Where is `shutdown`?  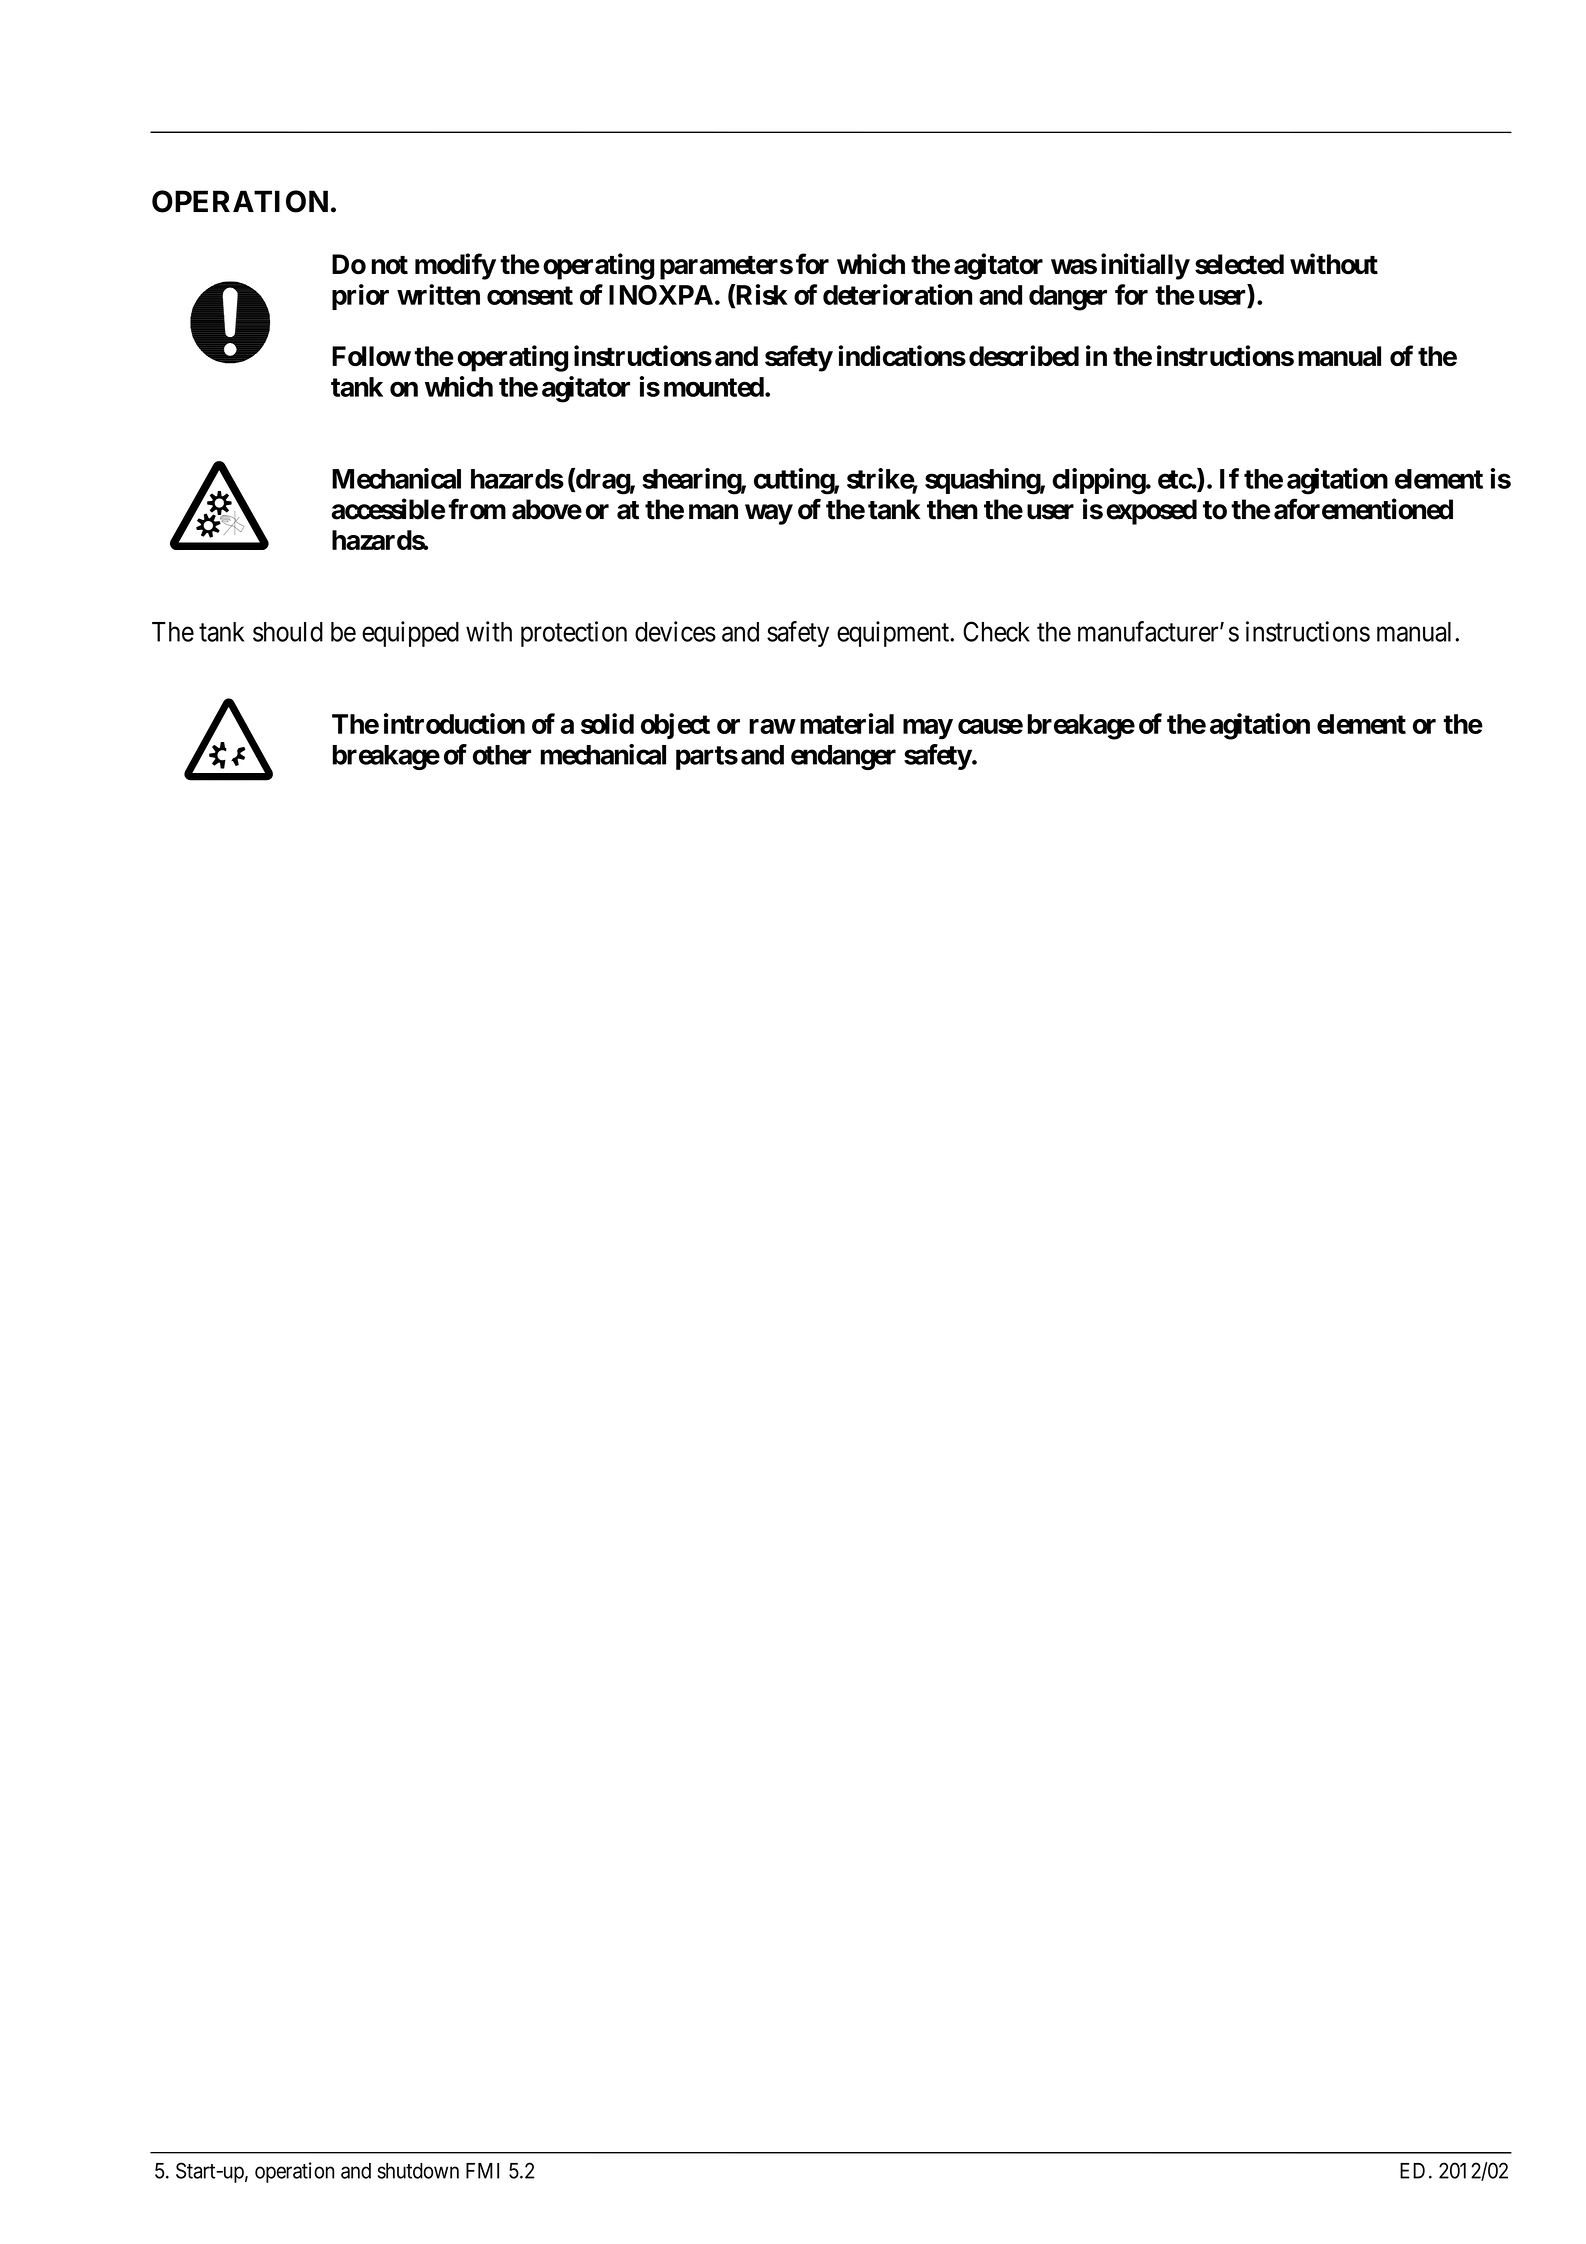
shutdown is located at coordinates (418, 2171).
